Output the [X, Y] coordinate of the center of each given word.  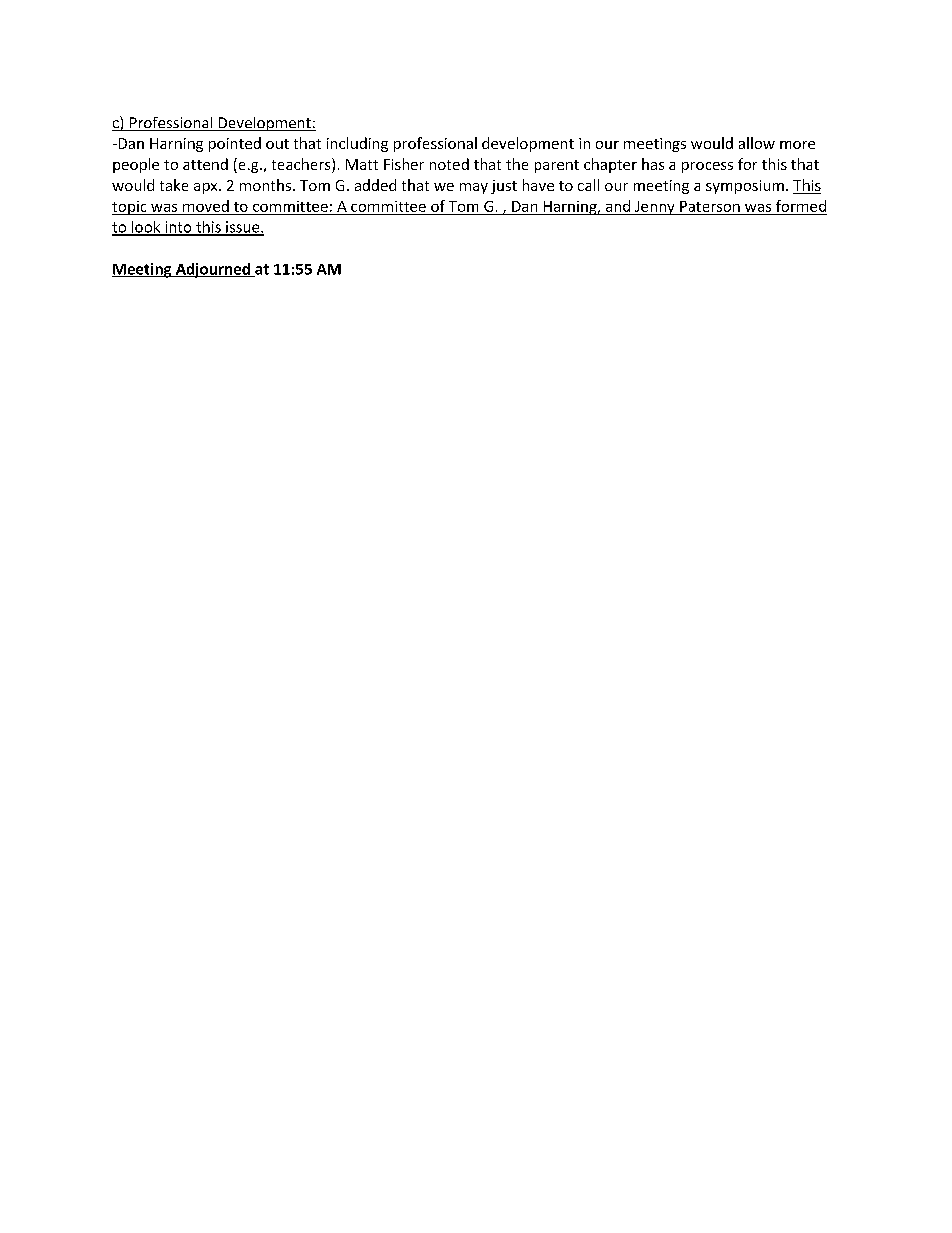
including [357, 144]
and [618, 206]
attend [205, 164]
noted [449, 164]
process [707, 167]
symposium [745, 187]
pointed [235, 144]
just [504, 187]
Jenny [655, 208]
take [174, 185]
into [178, 228]
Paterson [710, 206]
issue [243, 228]
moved [206, 206]
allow [757, 143]
